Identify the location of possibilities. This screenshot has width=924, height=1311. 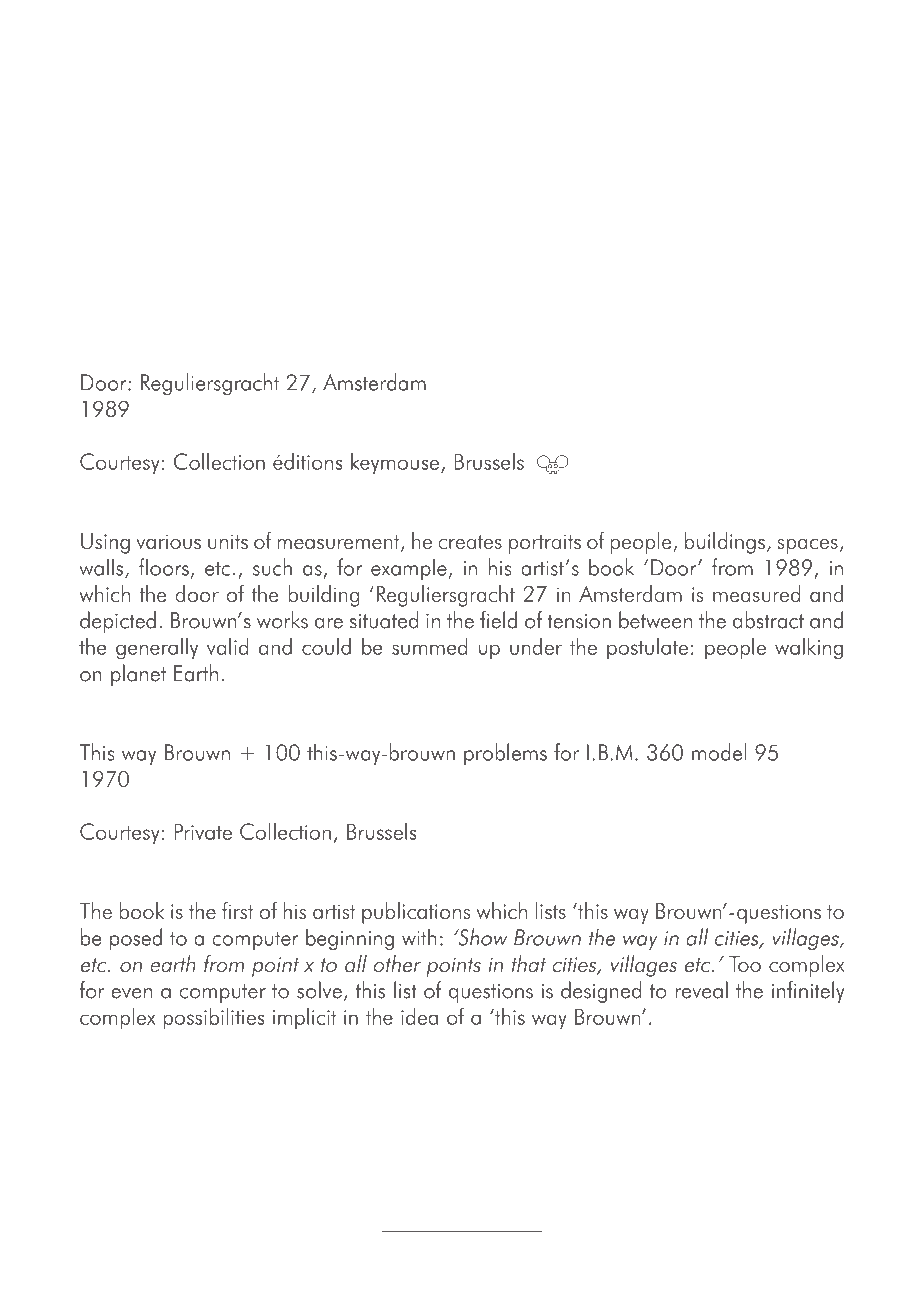
(213, 1019).
